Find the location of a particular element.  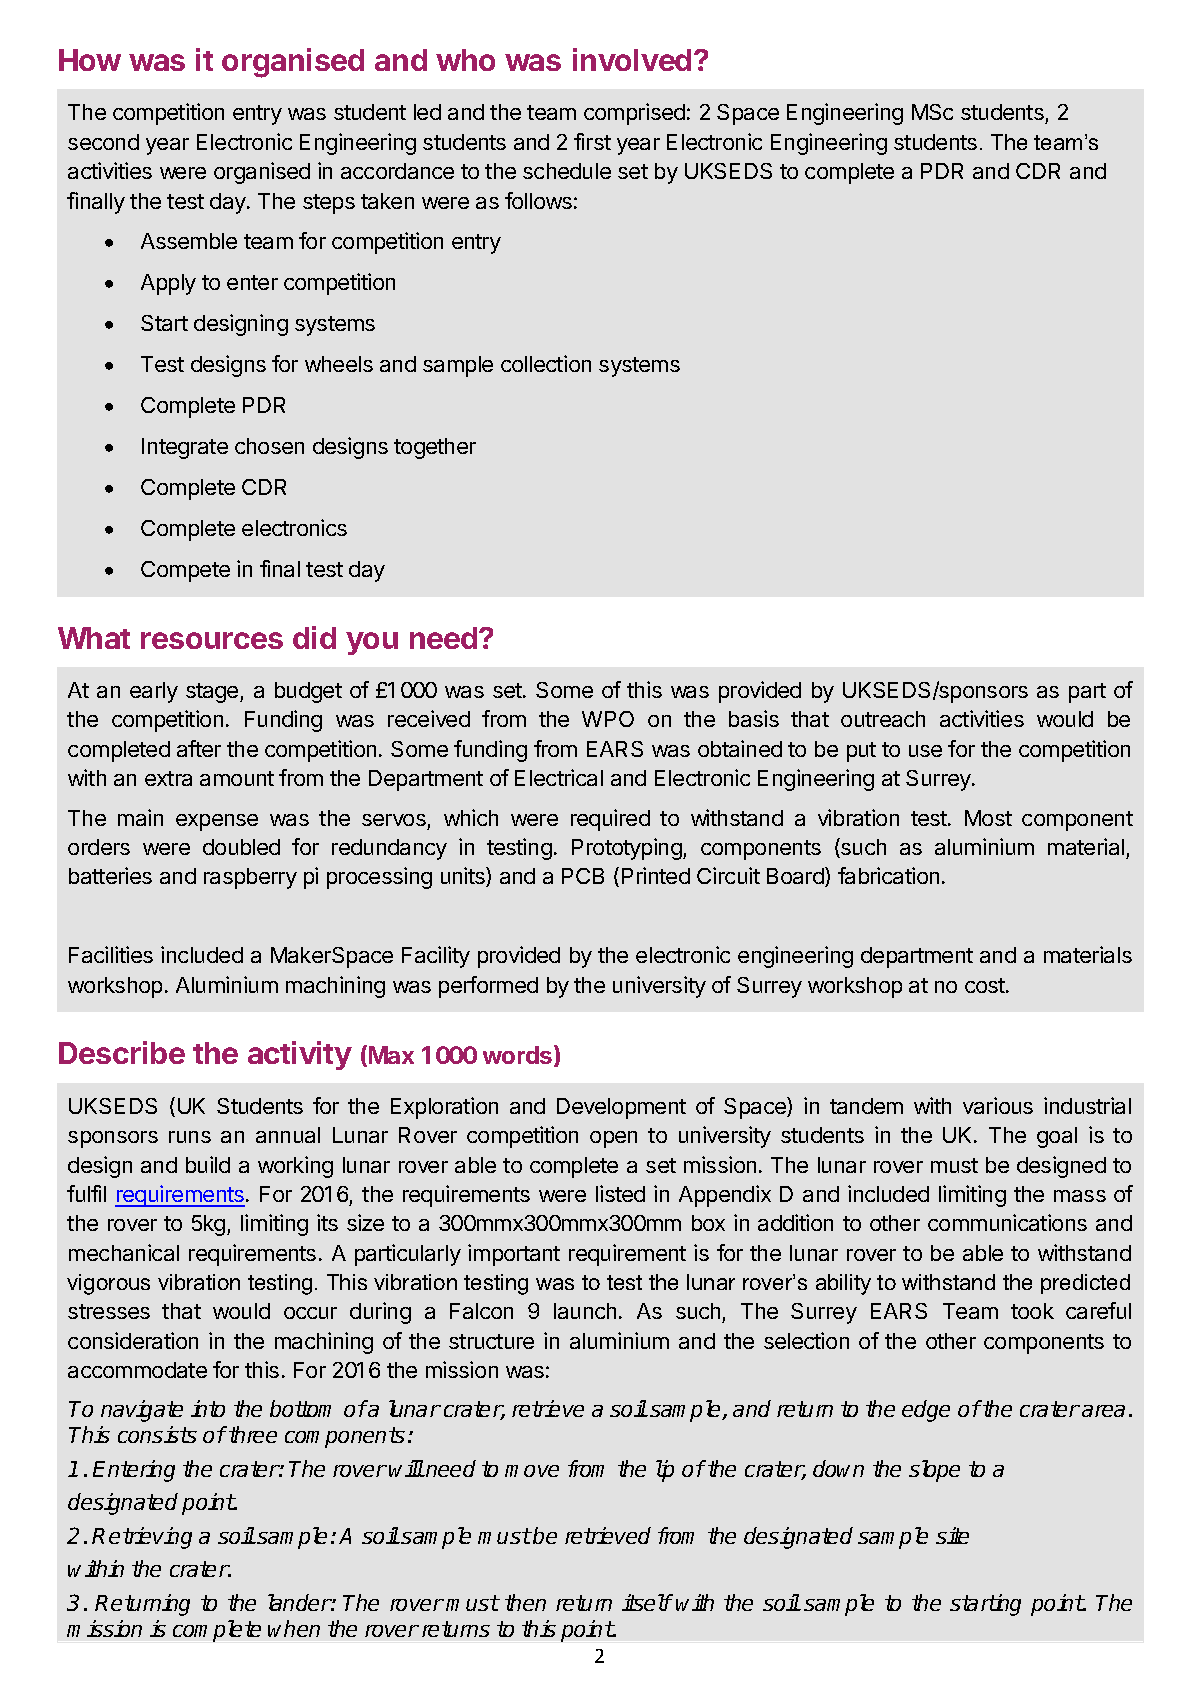

Retrieving is located at coordinates (142, 1538).
